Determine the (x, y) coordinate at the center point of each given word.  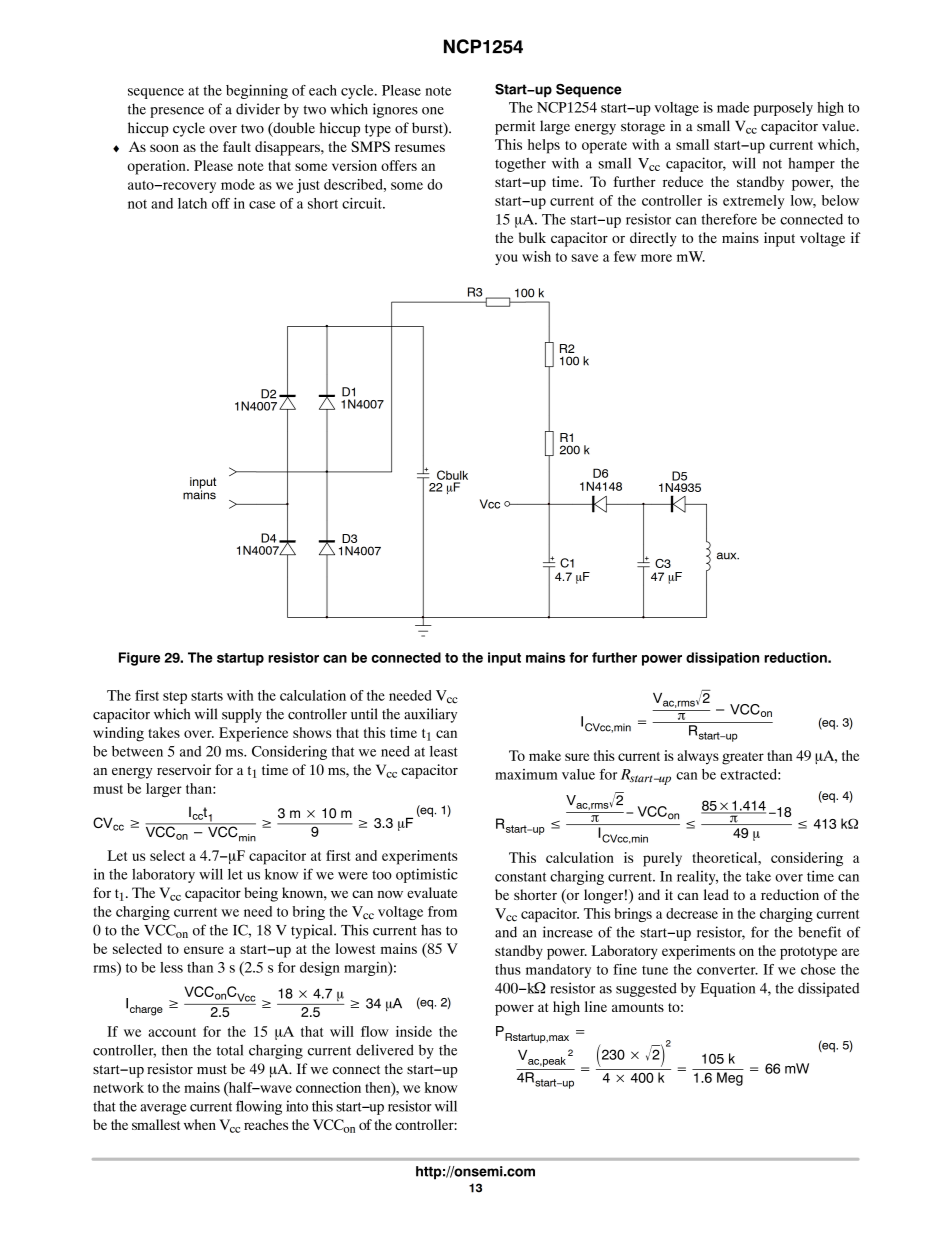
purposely (783, 109)
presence (177, 112)
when (200, 1124)
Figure (139, 659)
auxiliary (430, 715)
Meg (730, 1079)
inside (414, 1031)
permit (515, 127)
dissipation (722, 659)
